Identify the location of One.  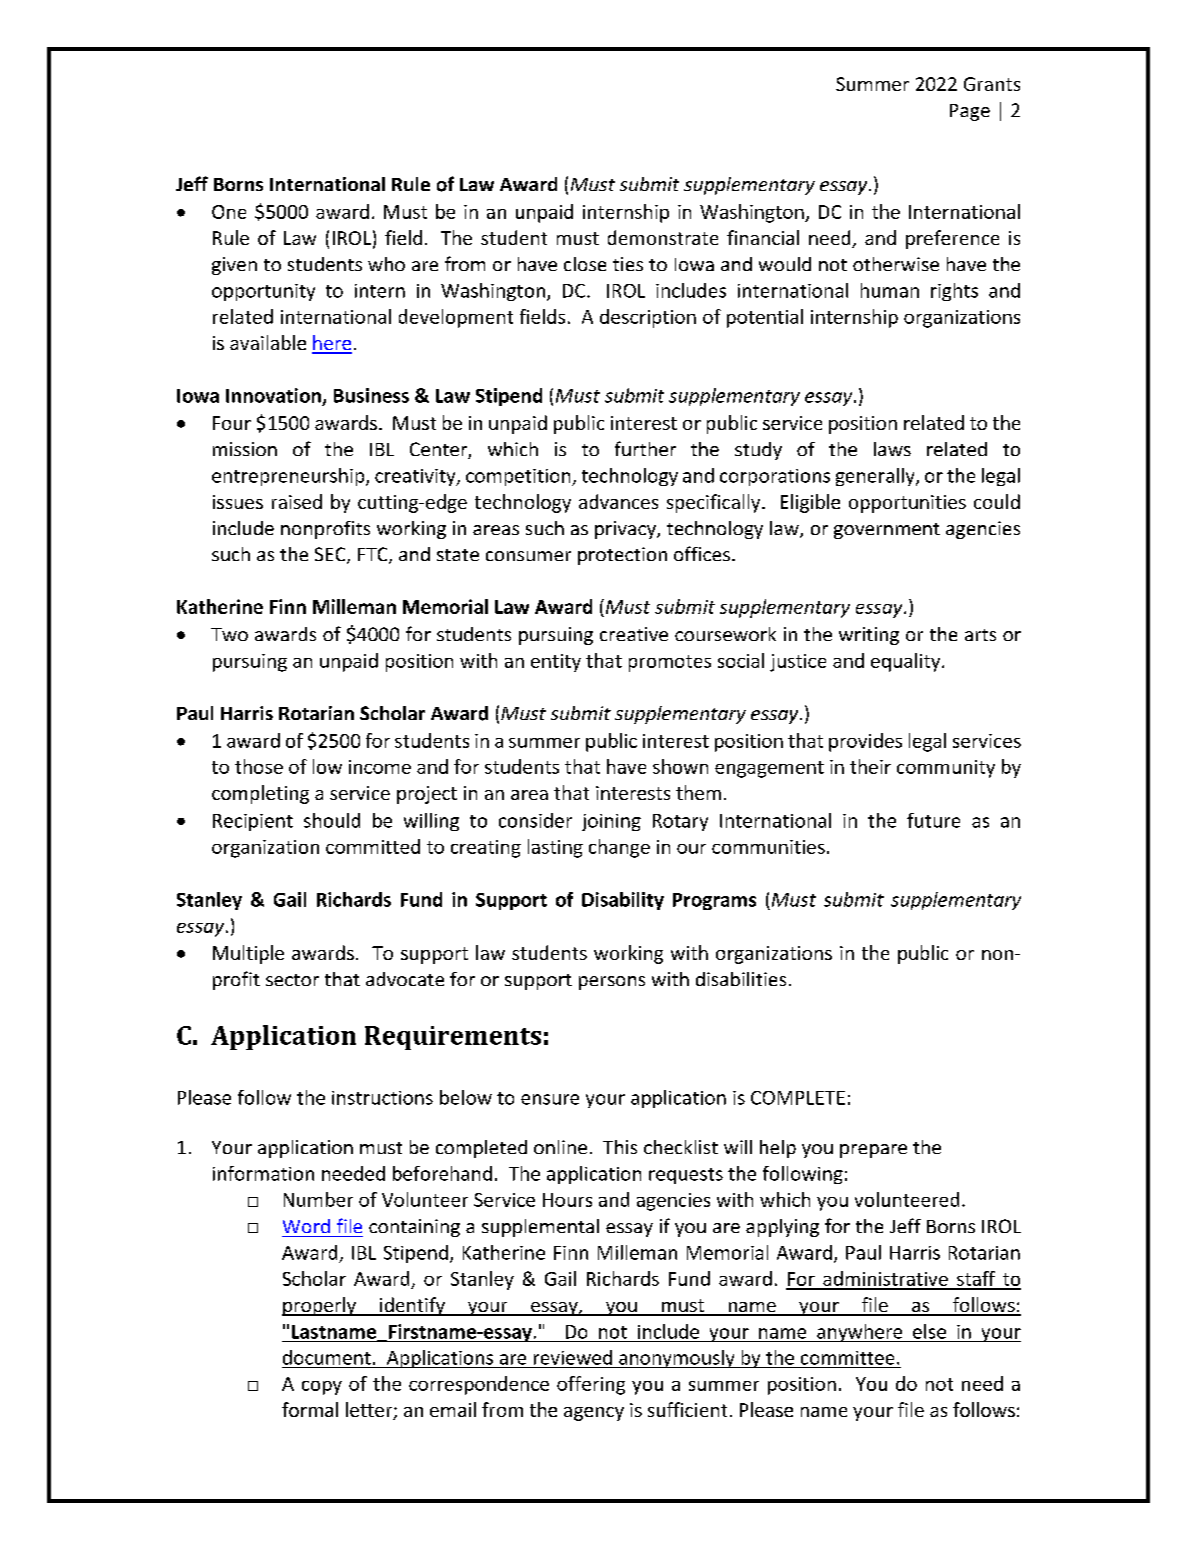
(229, 212).
